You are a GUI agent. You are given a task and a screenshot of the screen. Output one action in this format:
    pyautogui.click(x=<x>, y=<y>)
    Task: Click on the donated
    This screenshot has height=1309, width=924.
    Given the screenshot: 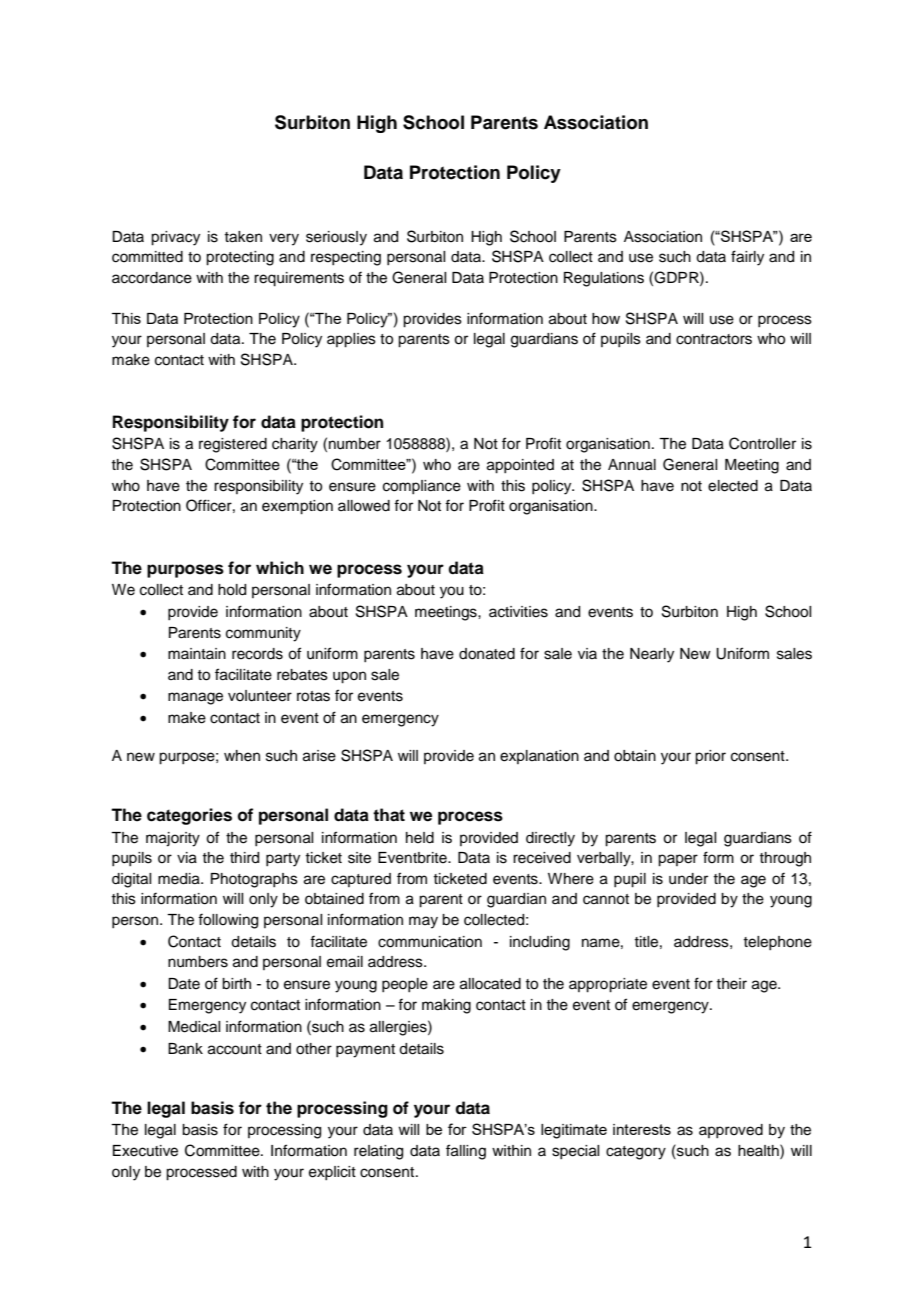 What is the action you would take?
    pyautogui.click(x=487, y=654)
